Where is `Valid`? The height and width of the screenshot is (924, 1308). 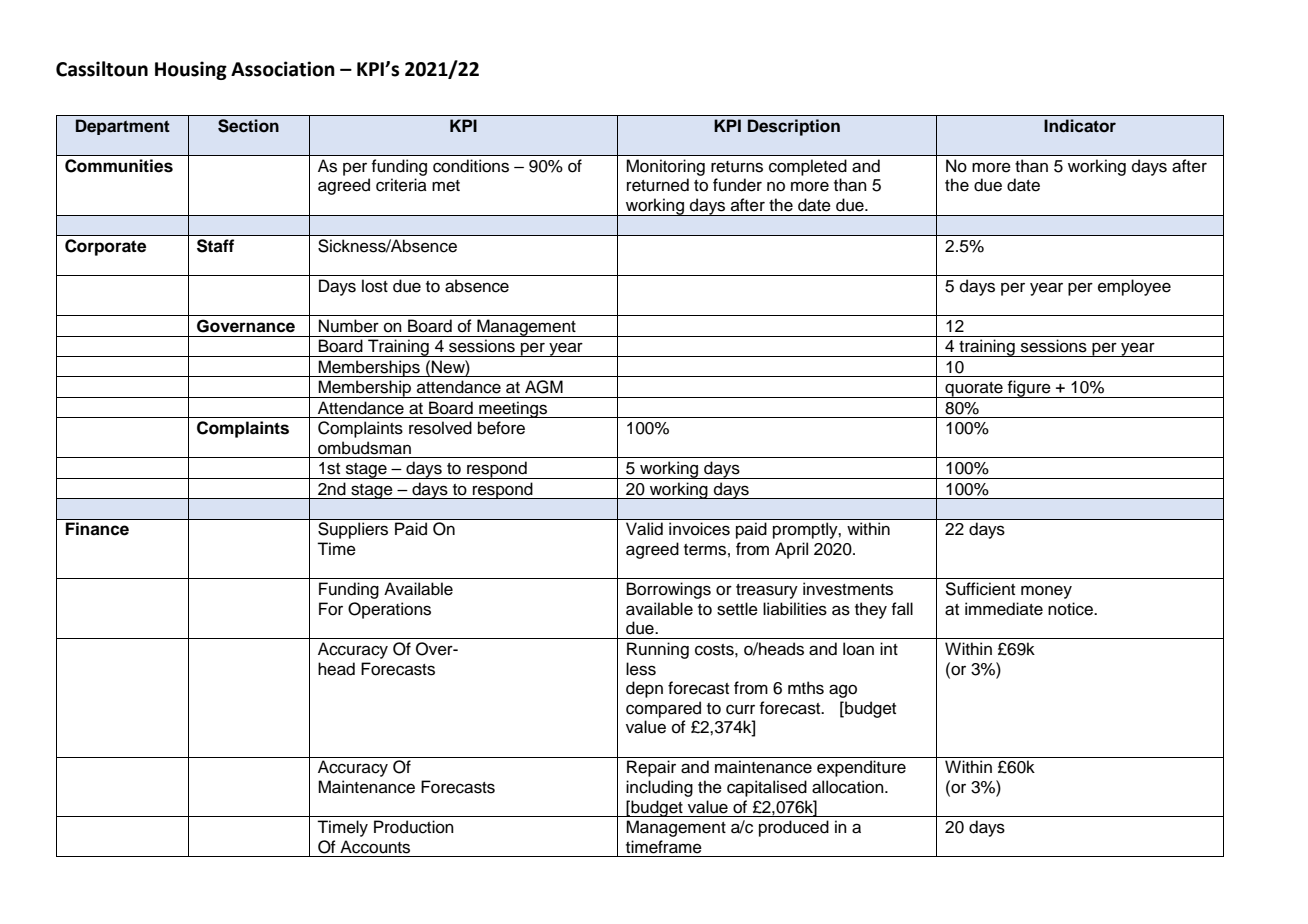 Valid is located at coordinates (644, 529).
